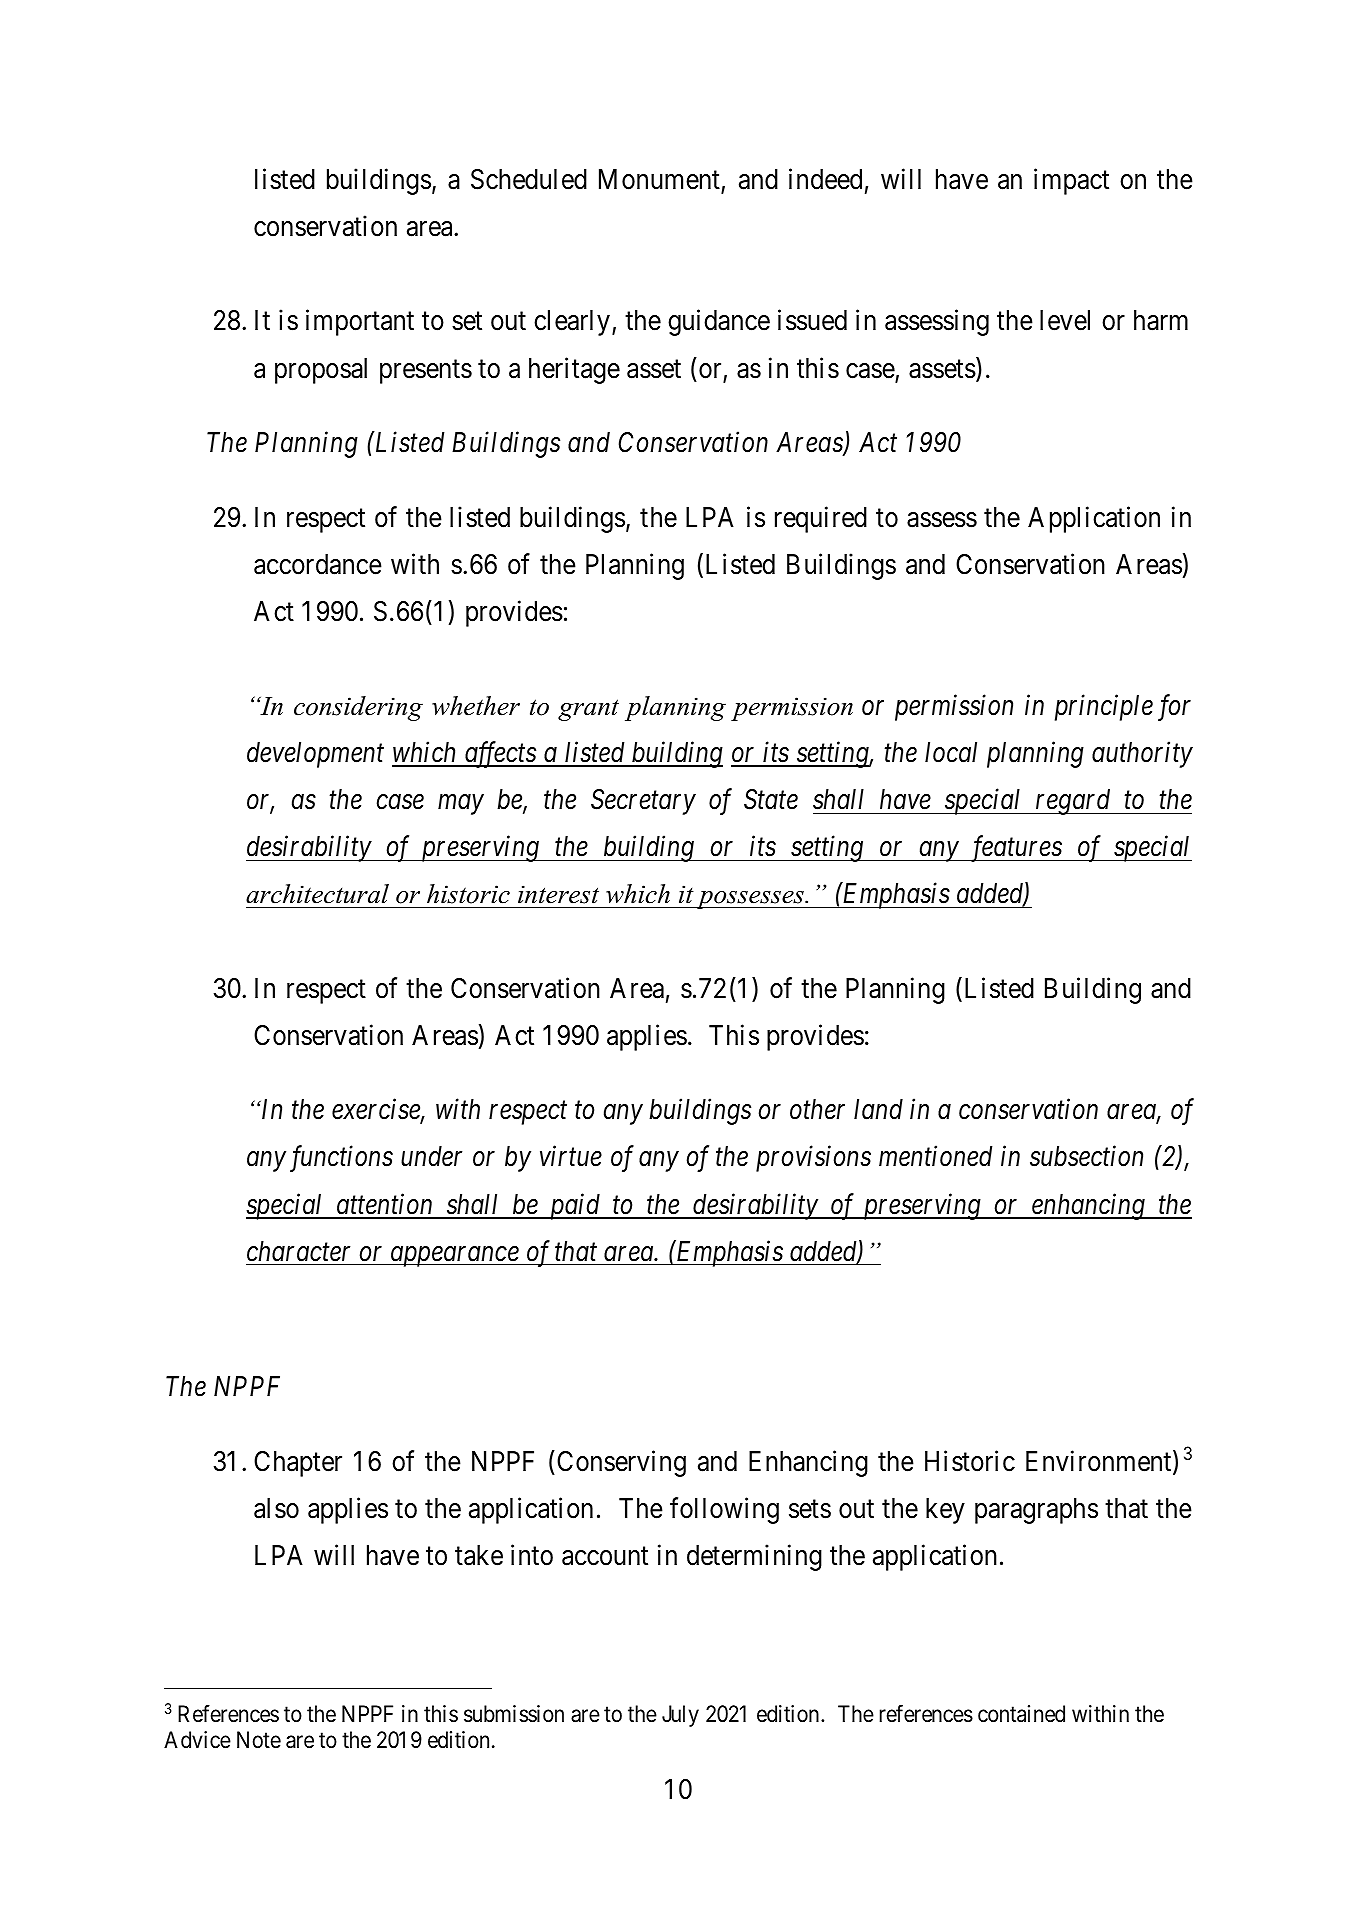  What do you see at coordinates (680, 1716) in the screenshot?
I see `July` at bounding box center [680, 1716].
